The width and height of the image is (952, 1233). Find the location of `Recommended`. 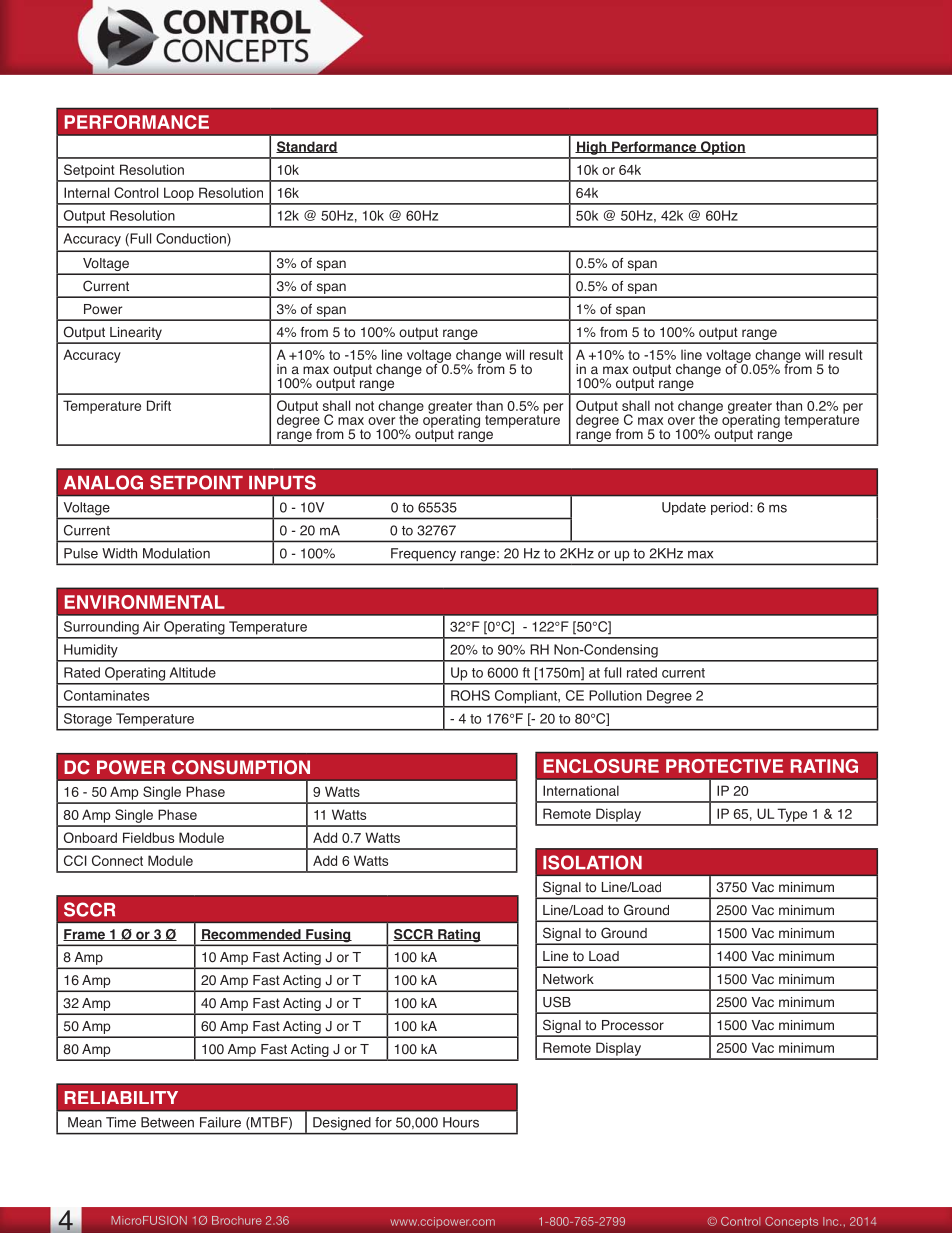

Recommended is located at coordinates (251, 935).
